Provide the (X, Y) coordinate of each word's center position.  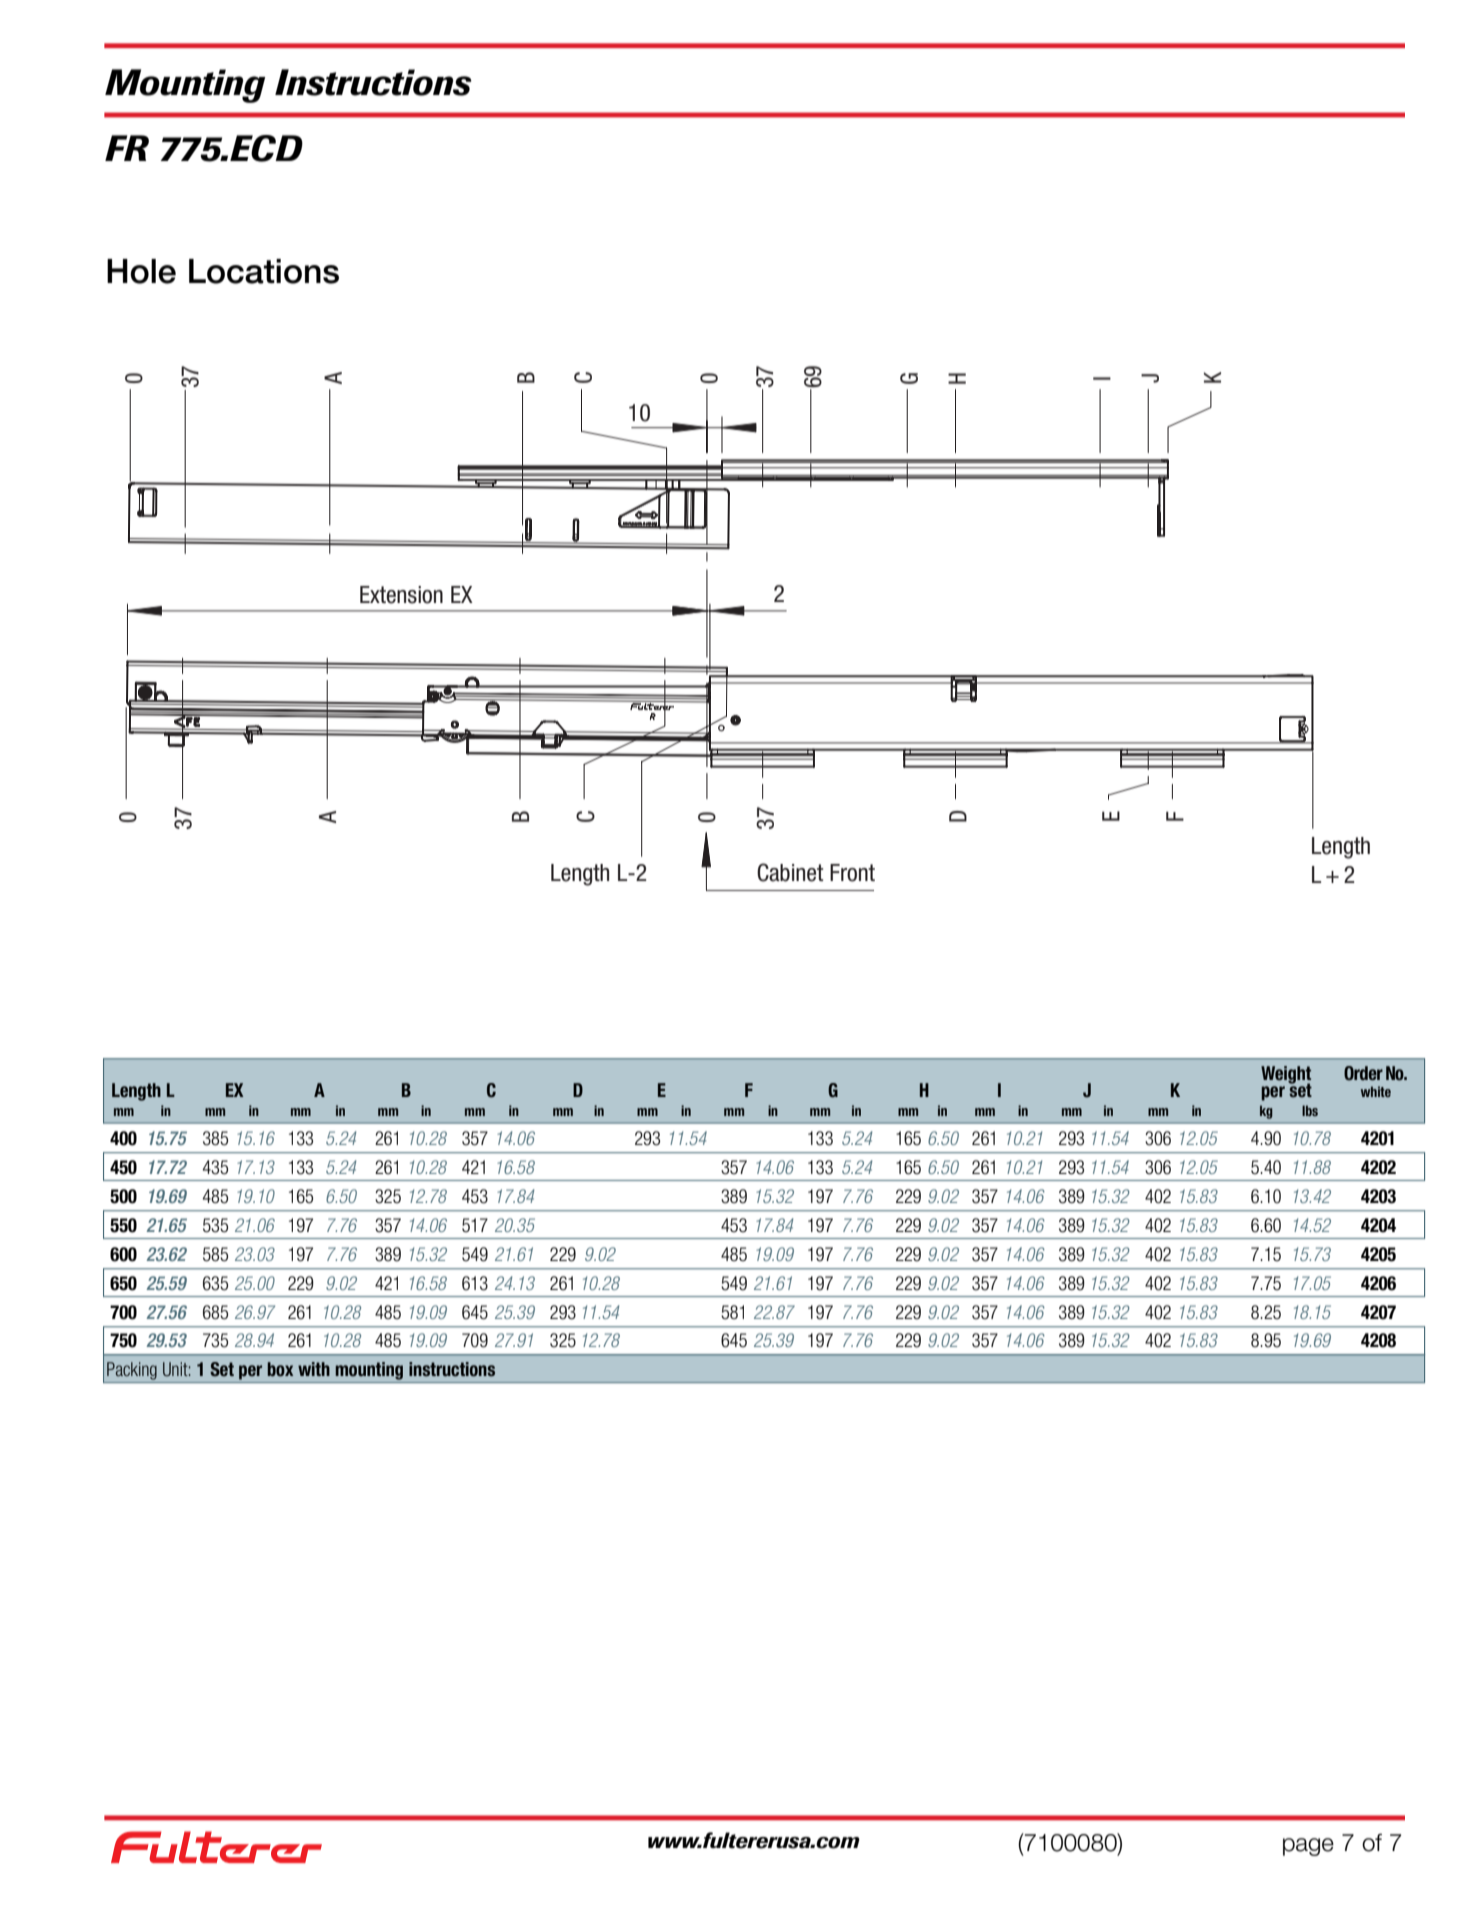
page (1308, 1847)
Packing (132, 1371)
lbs (1310, 1110)
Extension (401, 595)
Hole (141, 271)
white (1376, 1091)
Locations (264, 271)
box (280, 1369)
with (314, 1369)
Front (852, 873)
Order (1363, 1073)
